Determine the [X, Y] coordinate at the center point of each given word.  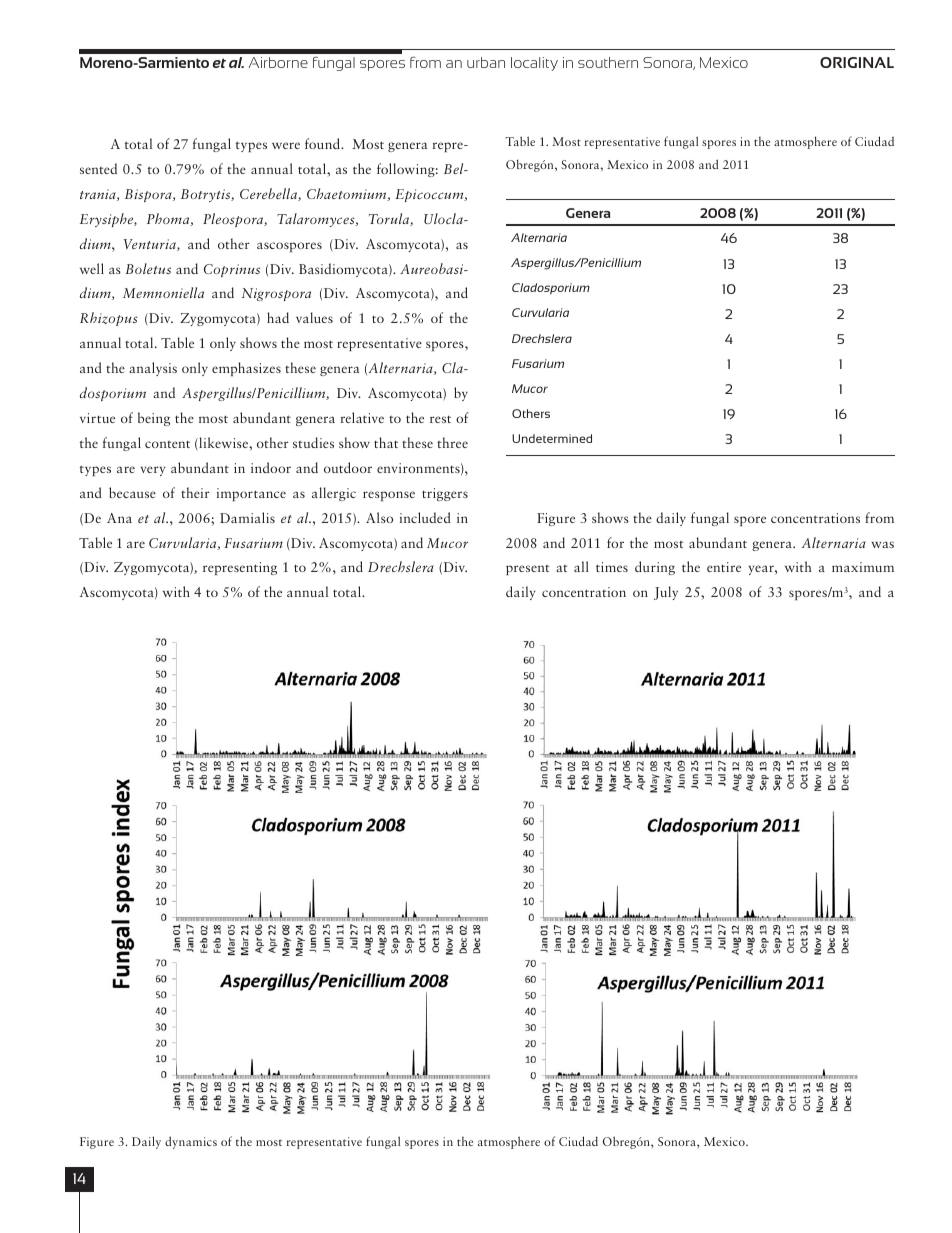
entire [724, 567]
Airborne [278, 62]
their [195, 492]
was [882, 544]
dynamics [191, 1142]
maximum [863, 567]
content [167, 444]
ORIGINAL [857, 62]
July [666, 593]
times [612, 567]
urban [486, 62]
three [452, 442]
